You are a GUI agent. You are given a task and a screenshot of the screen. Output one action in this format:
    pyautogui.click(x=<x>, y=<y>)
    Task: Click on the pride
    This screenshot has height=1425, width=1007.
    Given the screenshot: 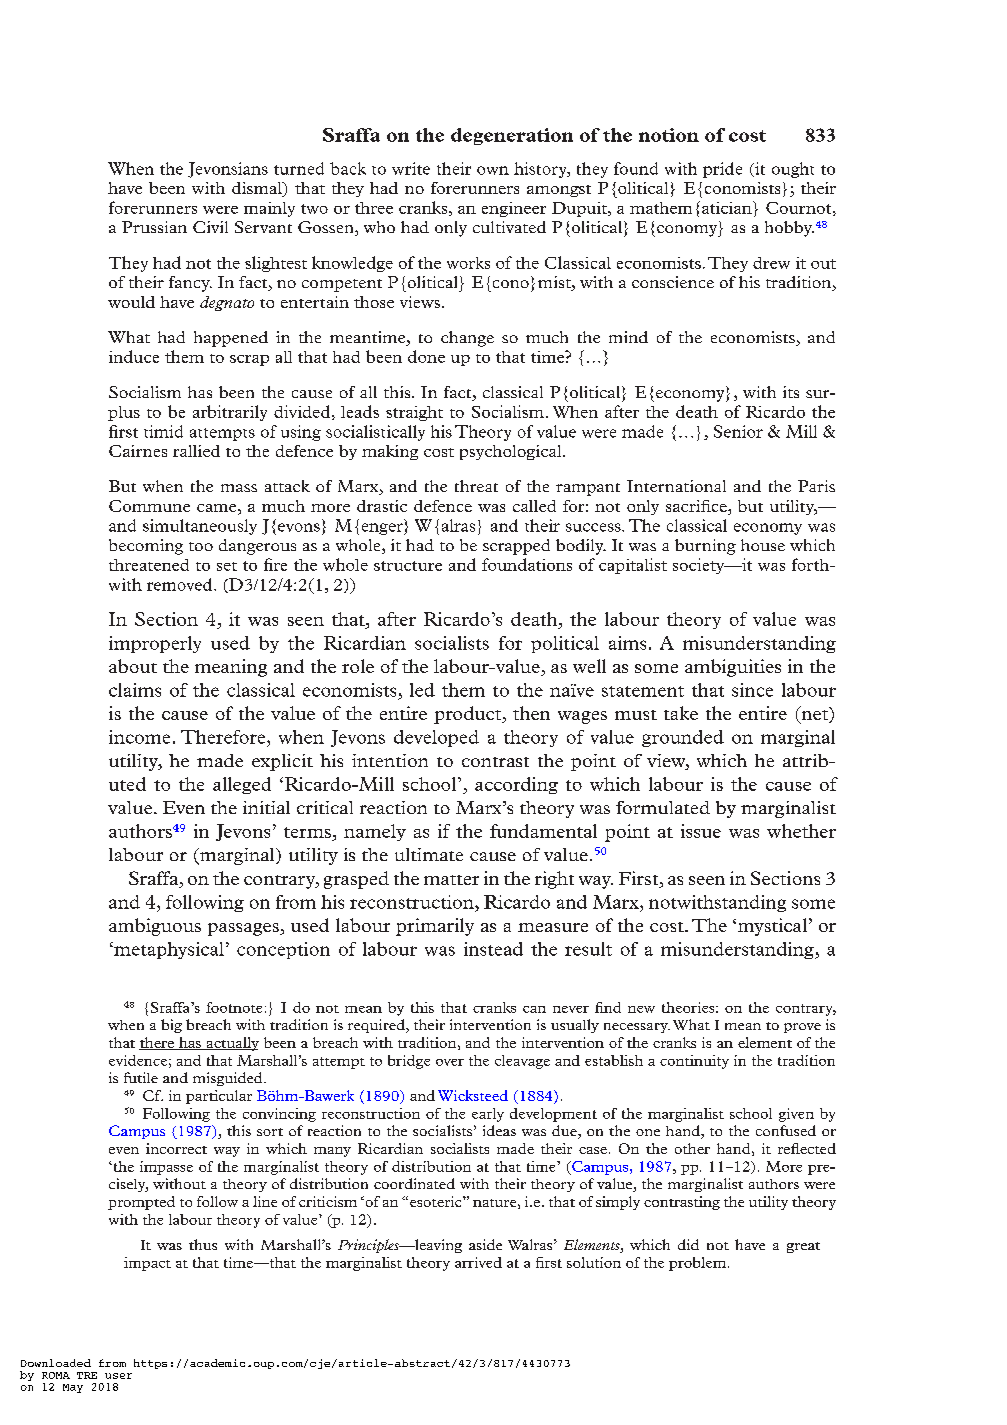 What is the action you would take?
    pyautogui.click(x=722, y=170)
